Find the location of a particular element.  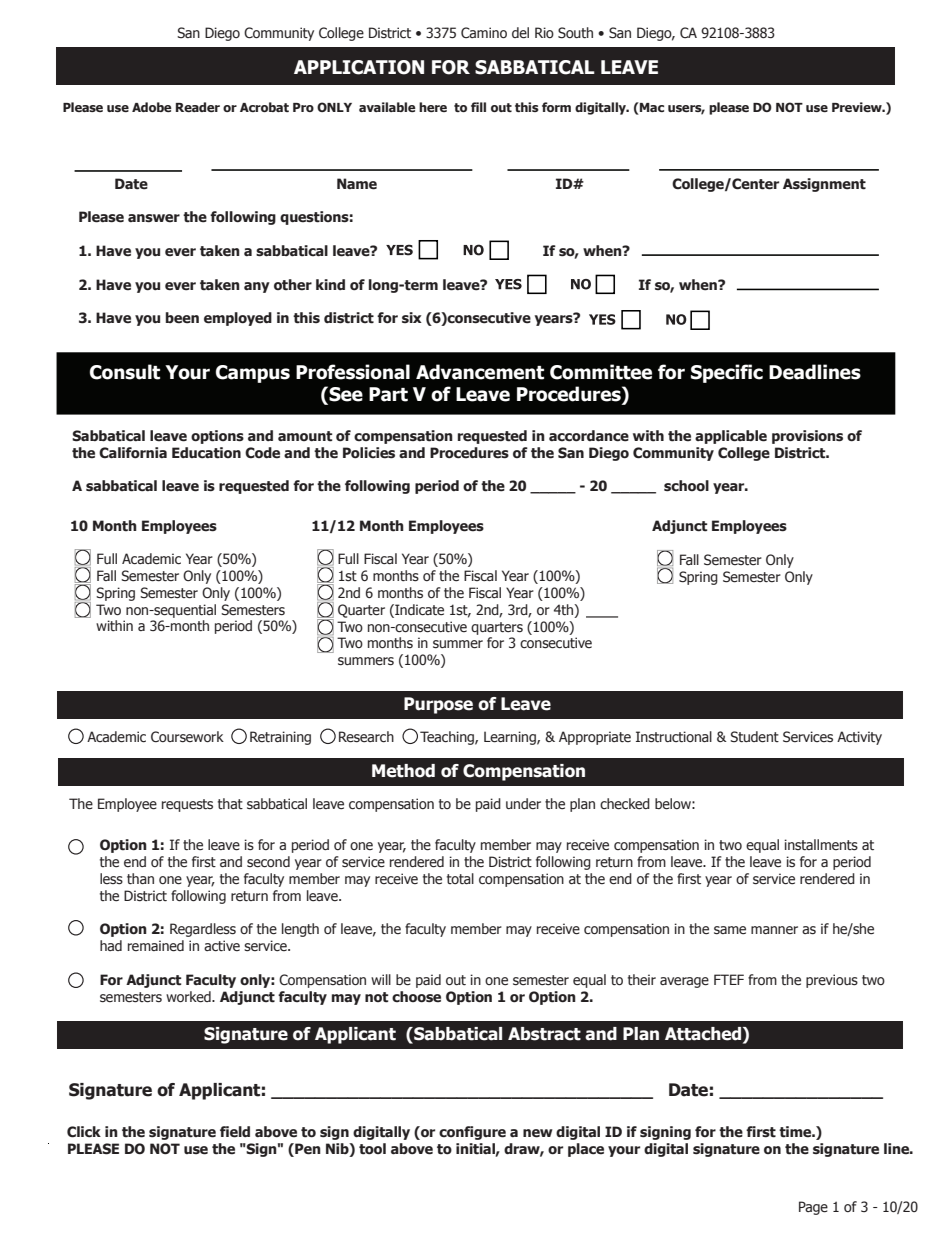

Student is located at coordinates (754, 737).
